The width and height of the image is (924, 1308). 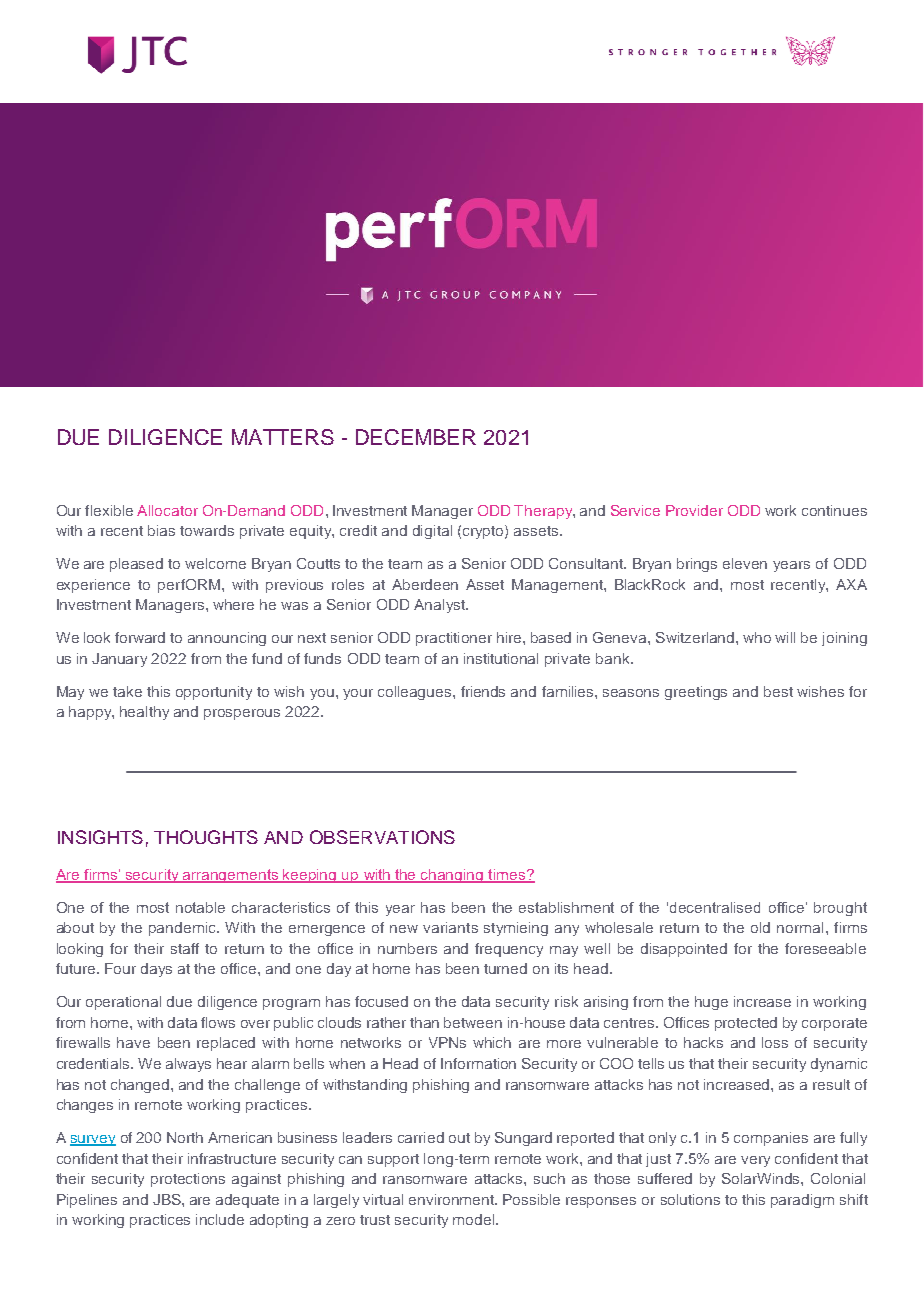 I want to click on Provider, so click(x=694, y=510).
